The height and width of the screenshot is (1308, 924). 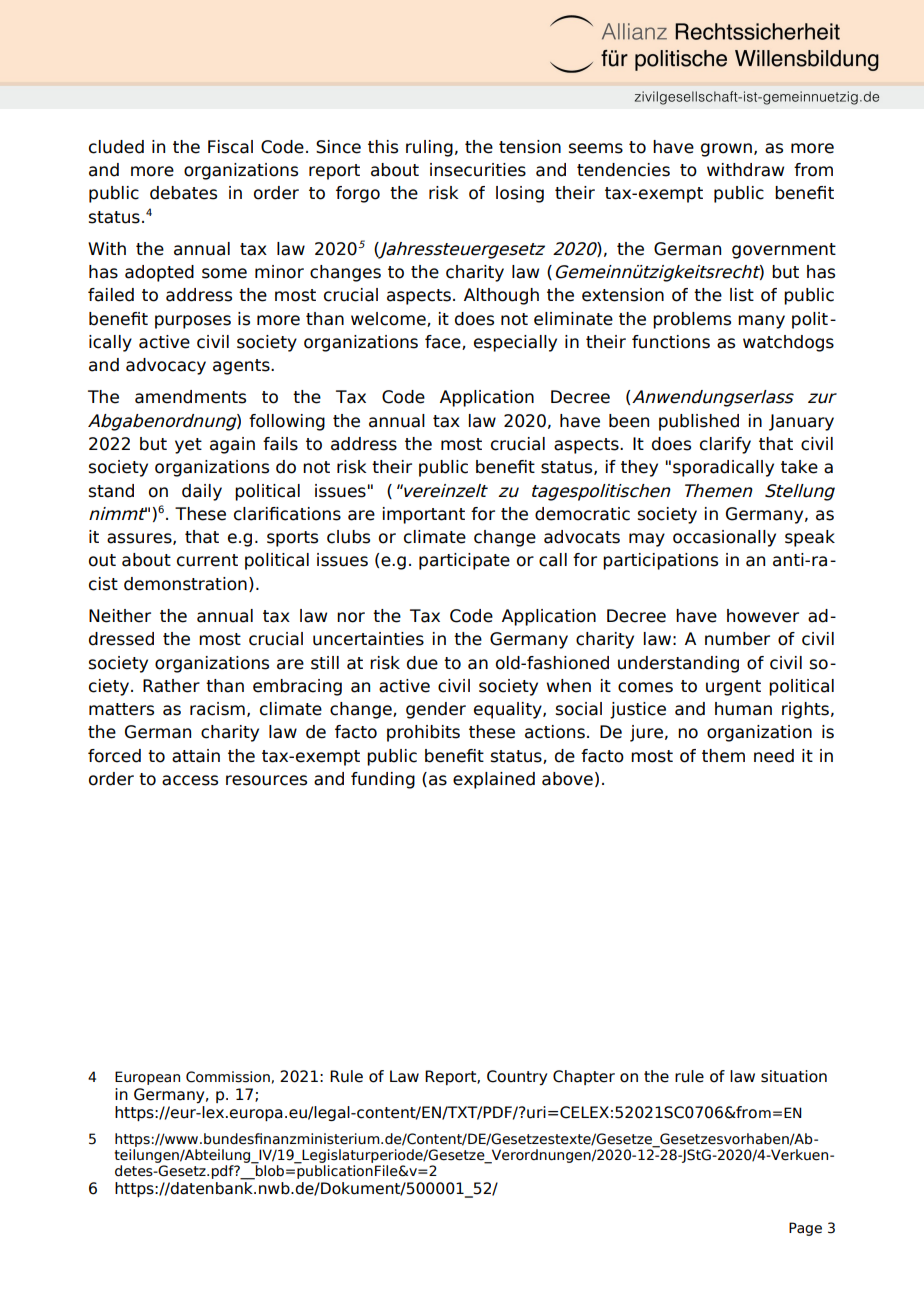 I want to click on occasionally, so click(x=724, y=538).
